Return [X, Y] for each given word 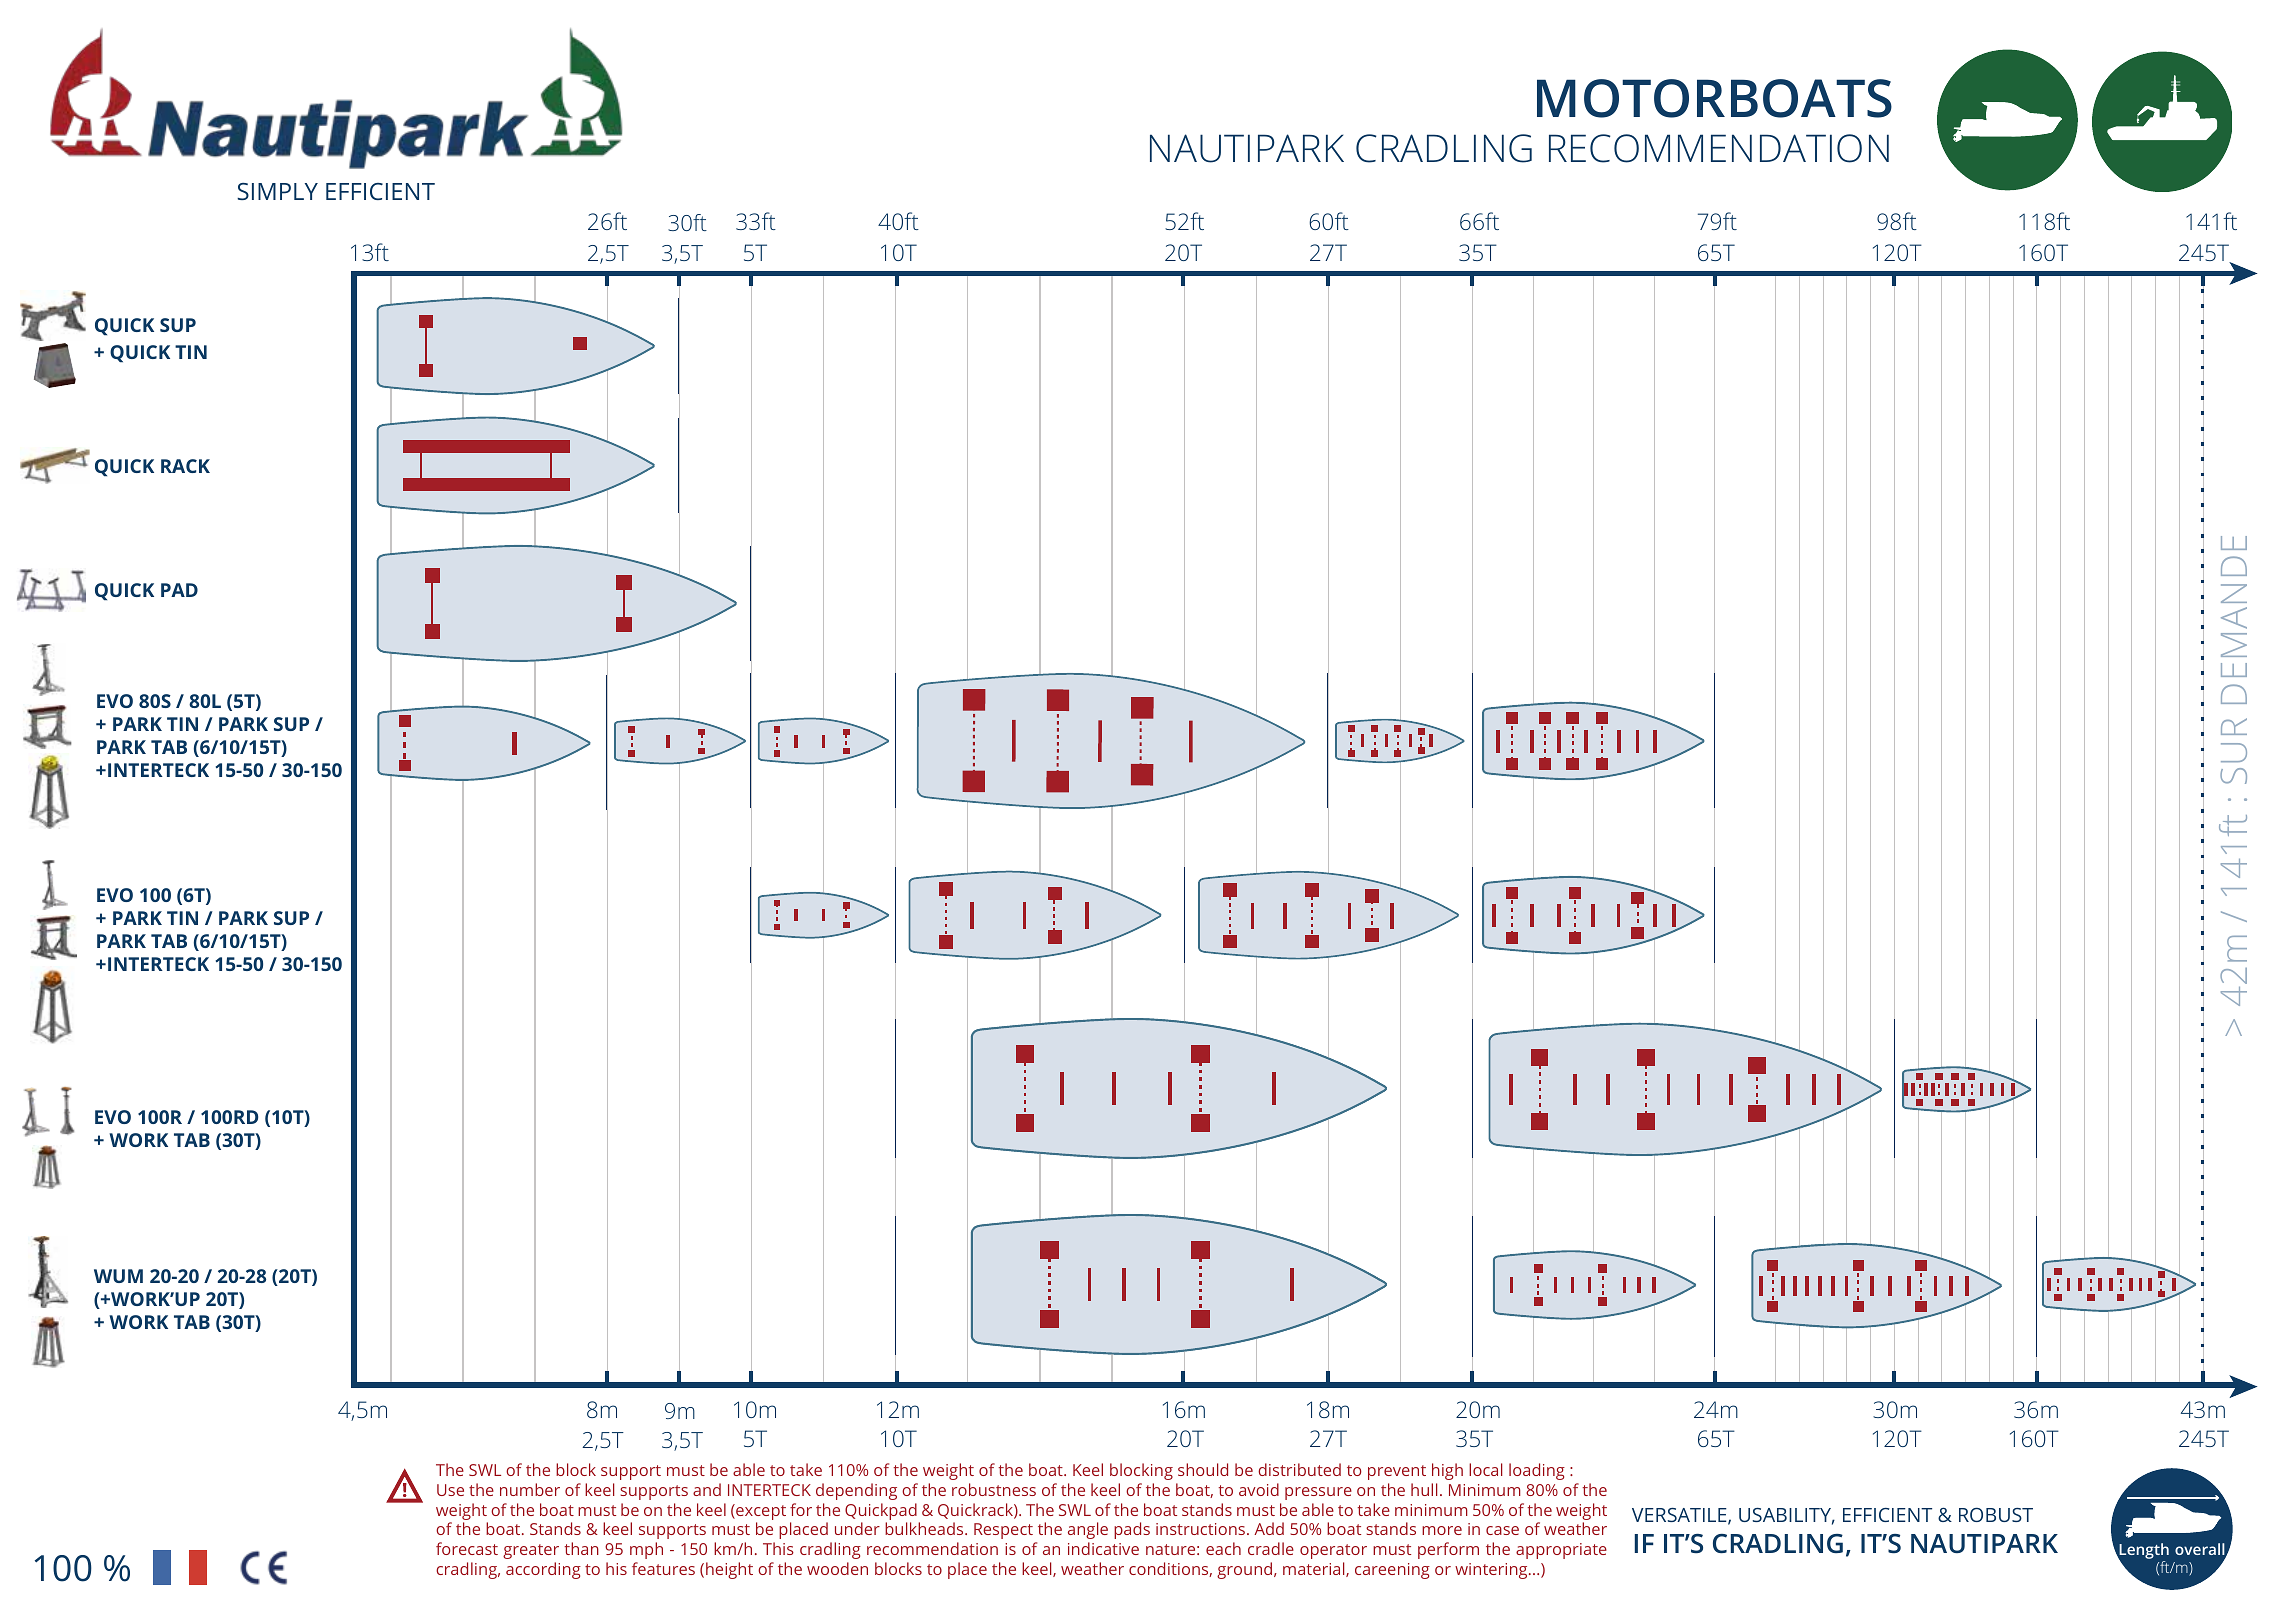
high [1447, 1471]
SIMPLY [277, 191]
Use [450, 1490]
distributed [1299, 1469]
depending [856, 1491]
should [1203, 1469]
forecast [467, 1548]
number [530, 1489]
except [760, 1513]
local [1485, 1469]
